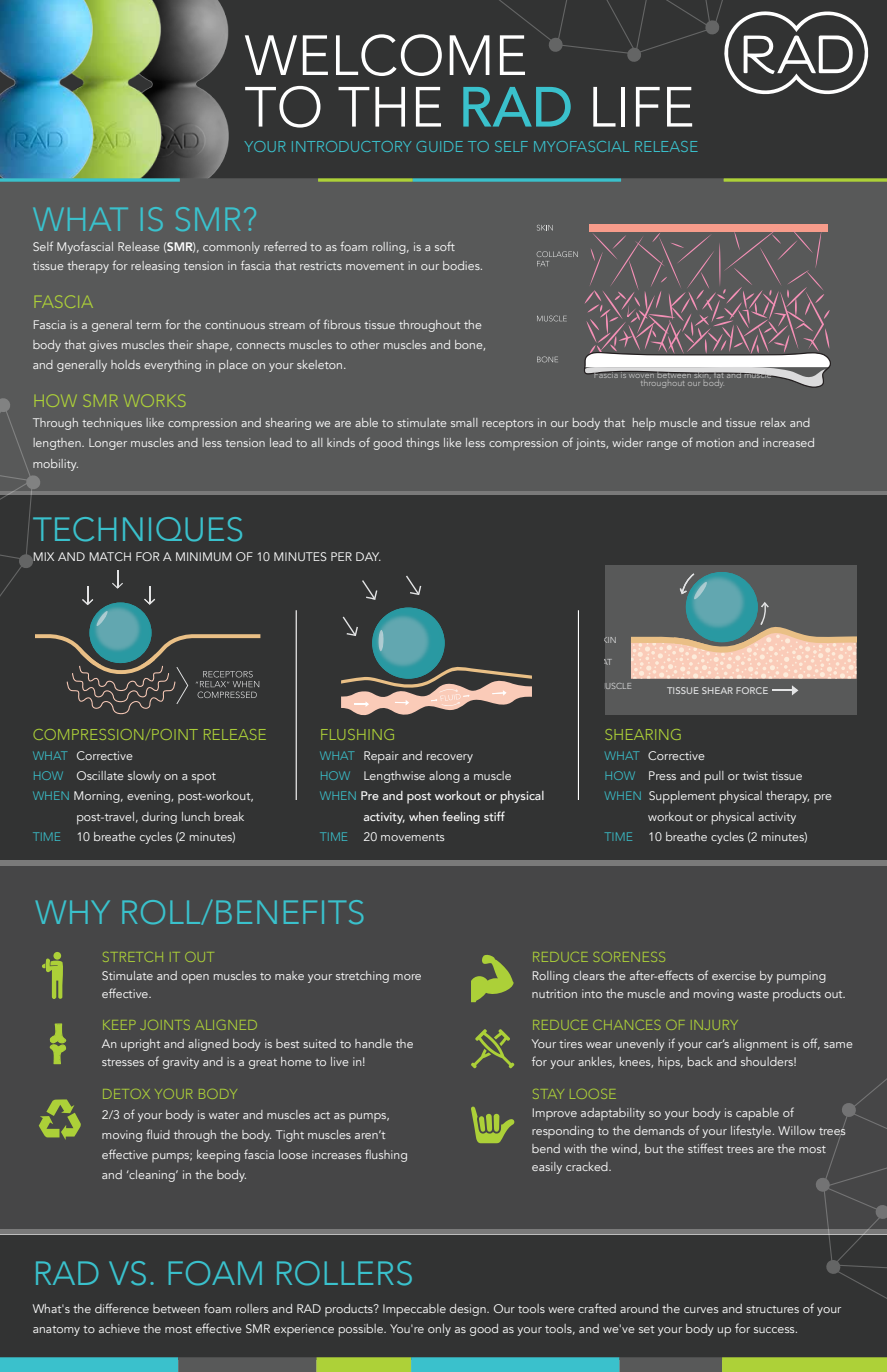  Describe the element at coordinates (108, 444) in the document. I see `Longer` at that location.
